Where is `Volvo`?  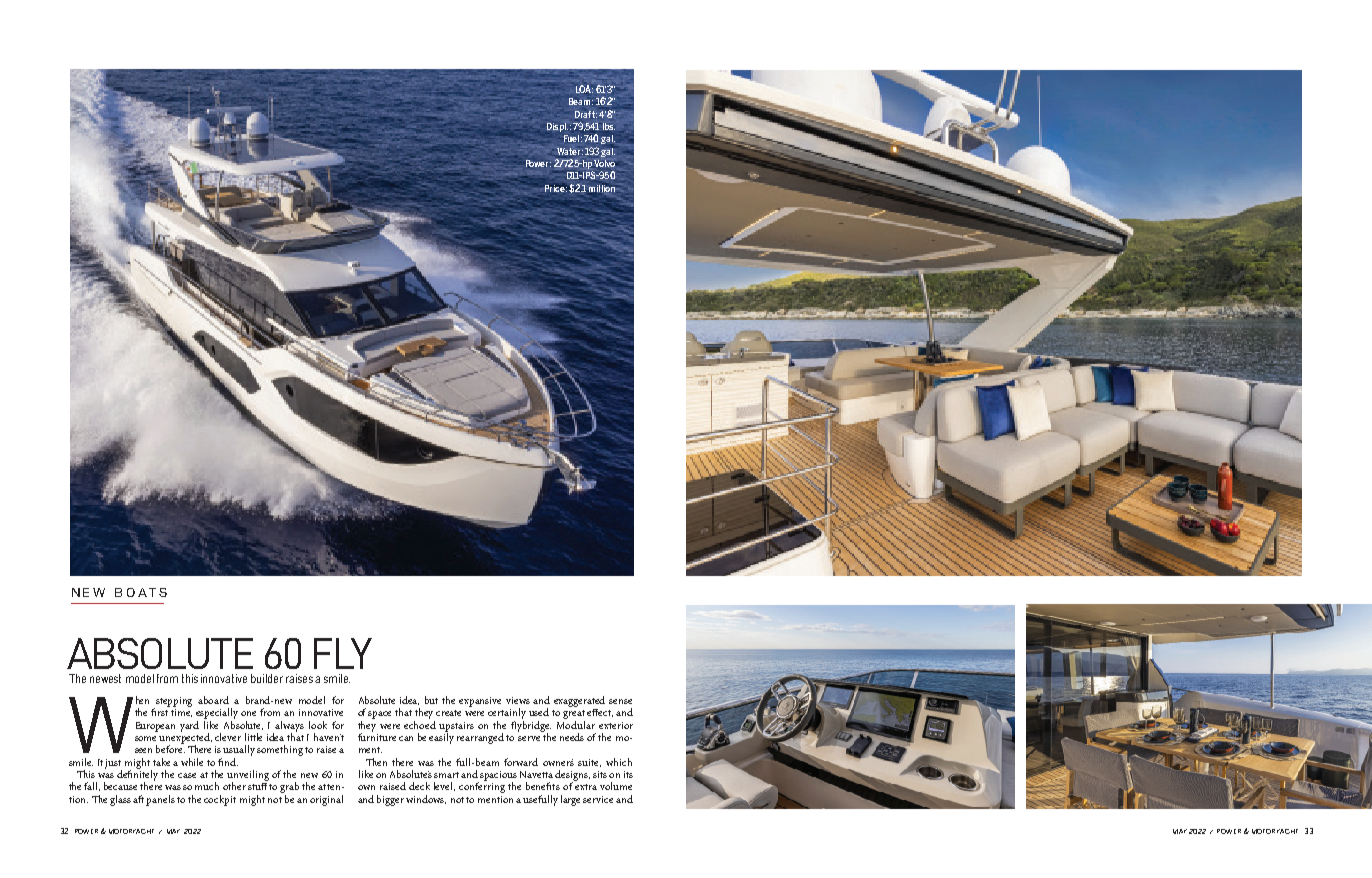
Volvo is located at coordinates (605, 163).
